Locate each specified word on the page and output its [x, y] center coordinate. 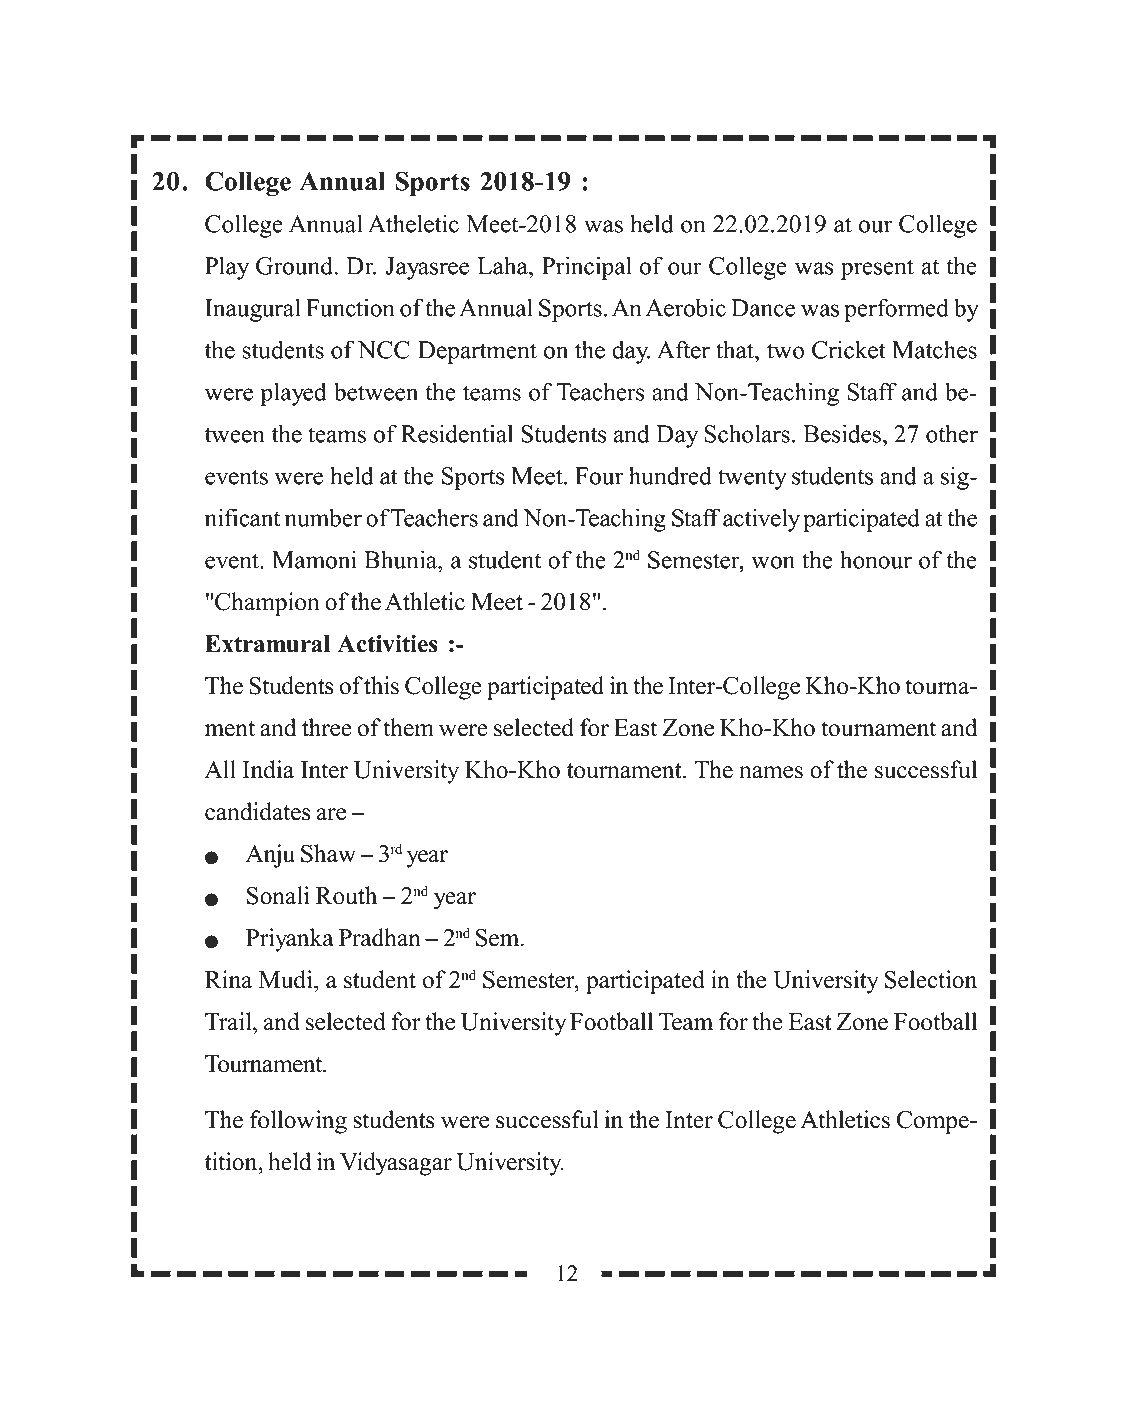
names [771, 772]
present [877, 269]
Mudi [287, 979]
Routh [346, 895]
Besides [842, 433]
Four [599, 476]
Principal [587, 268]
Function [350, 307]
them [408, 727]
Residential [457, 433]
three [327, 727]
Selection [931, 979]
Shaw [328, 853]
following [298, 1122]
